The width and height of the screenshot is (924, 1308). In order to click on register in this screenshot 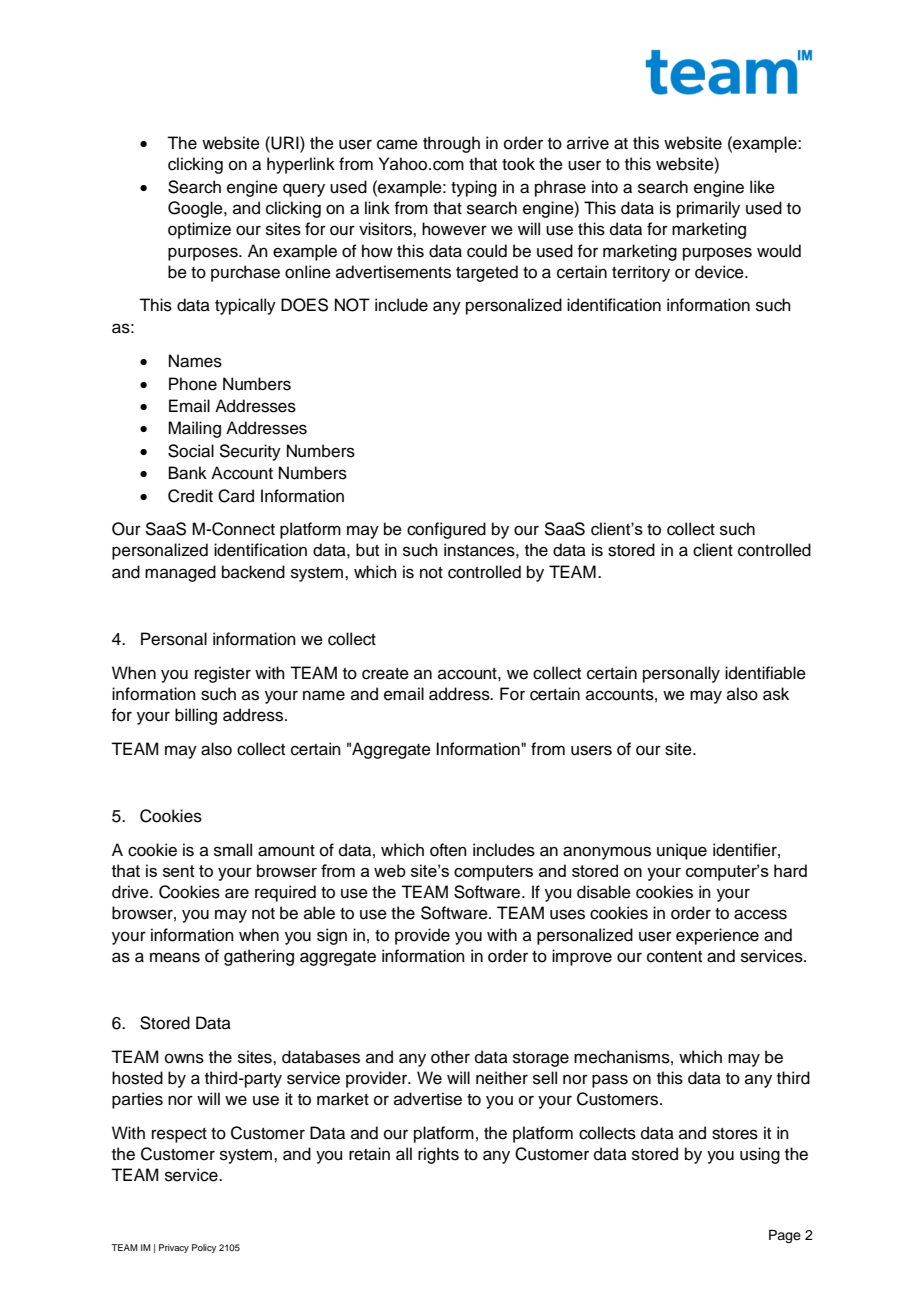, I will do `click(223, 674)`.
